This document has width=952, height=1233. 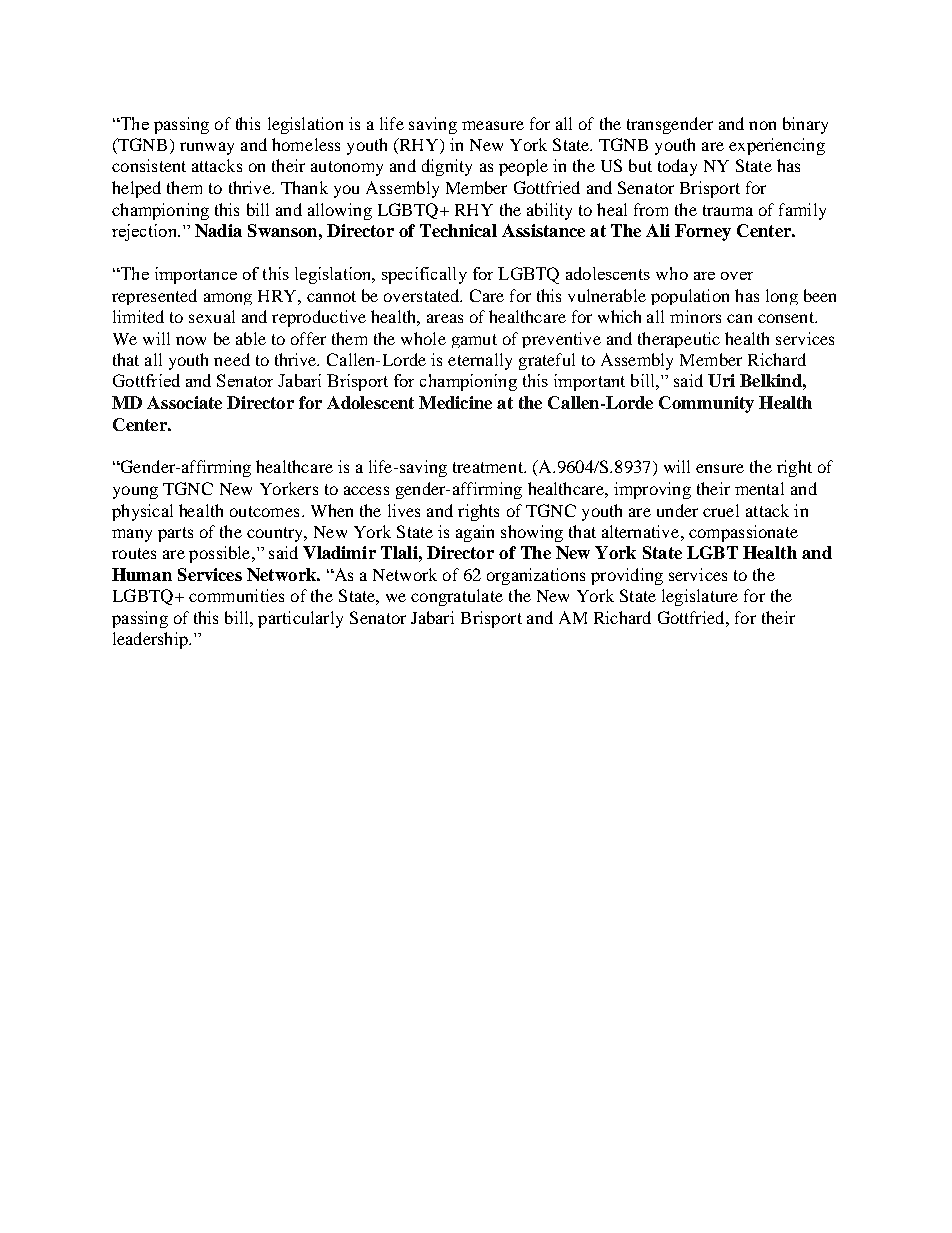 What do you see at coordinates (207, 148) in the document?
I see `runway` at bounding box center [207, 148].
